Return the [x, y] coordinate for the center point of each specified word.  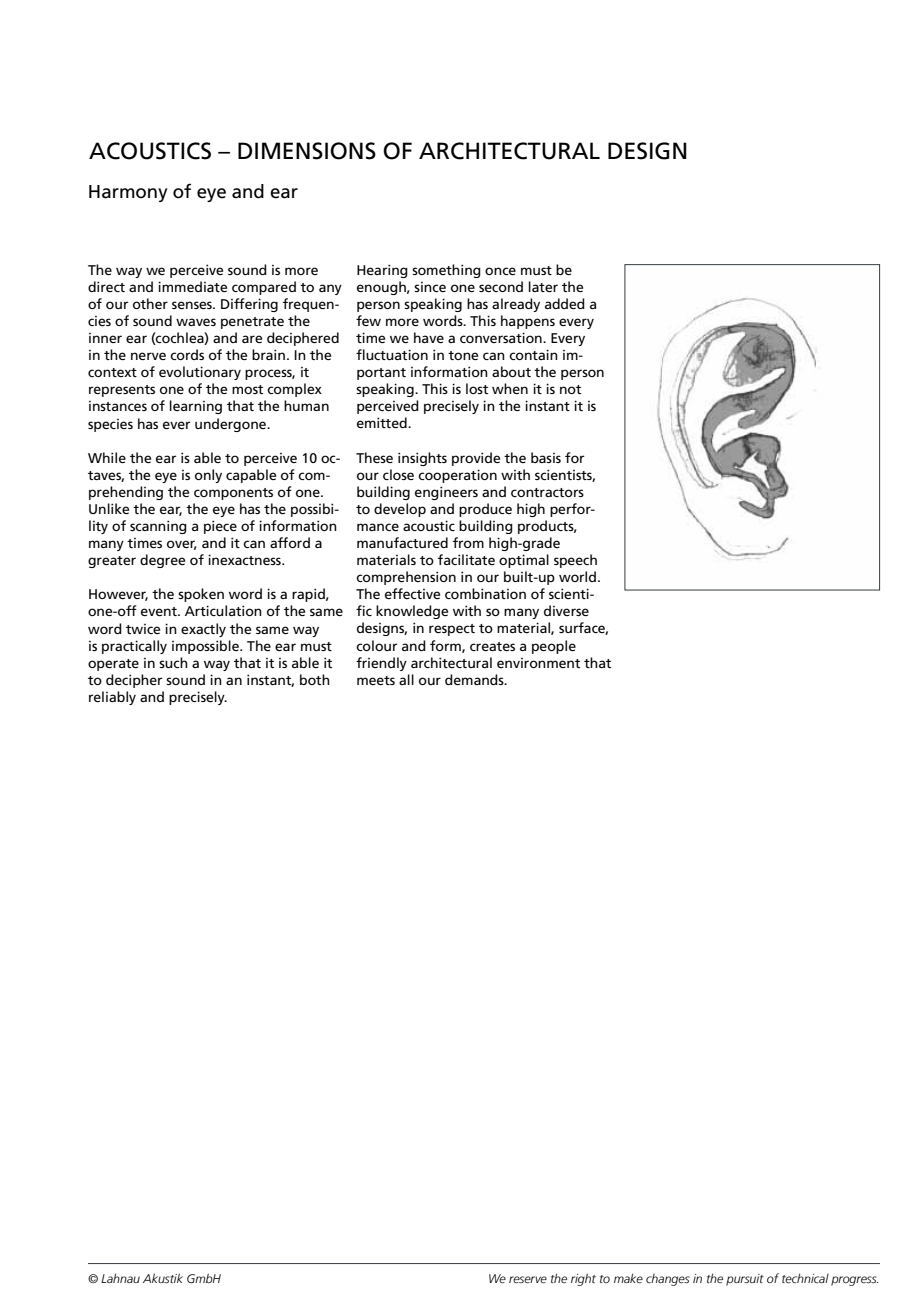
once [500, 271]
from [468, 542]
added [565, 303]
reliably [112, 698]
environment [538, 663]
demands [475, 679]
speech [575, 561]
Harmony [128, 193]
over [182, 545]
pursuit [745, 1280]
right [583, 1279]
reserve [528, 1280]
